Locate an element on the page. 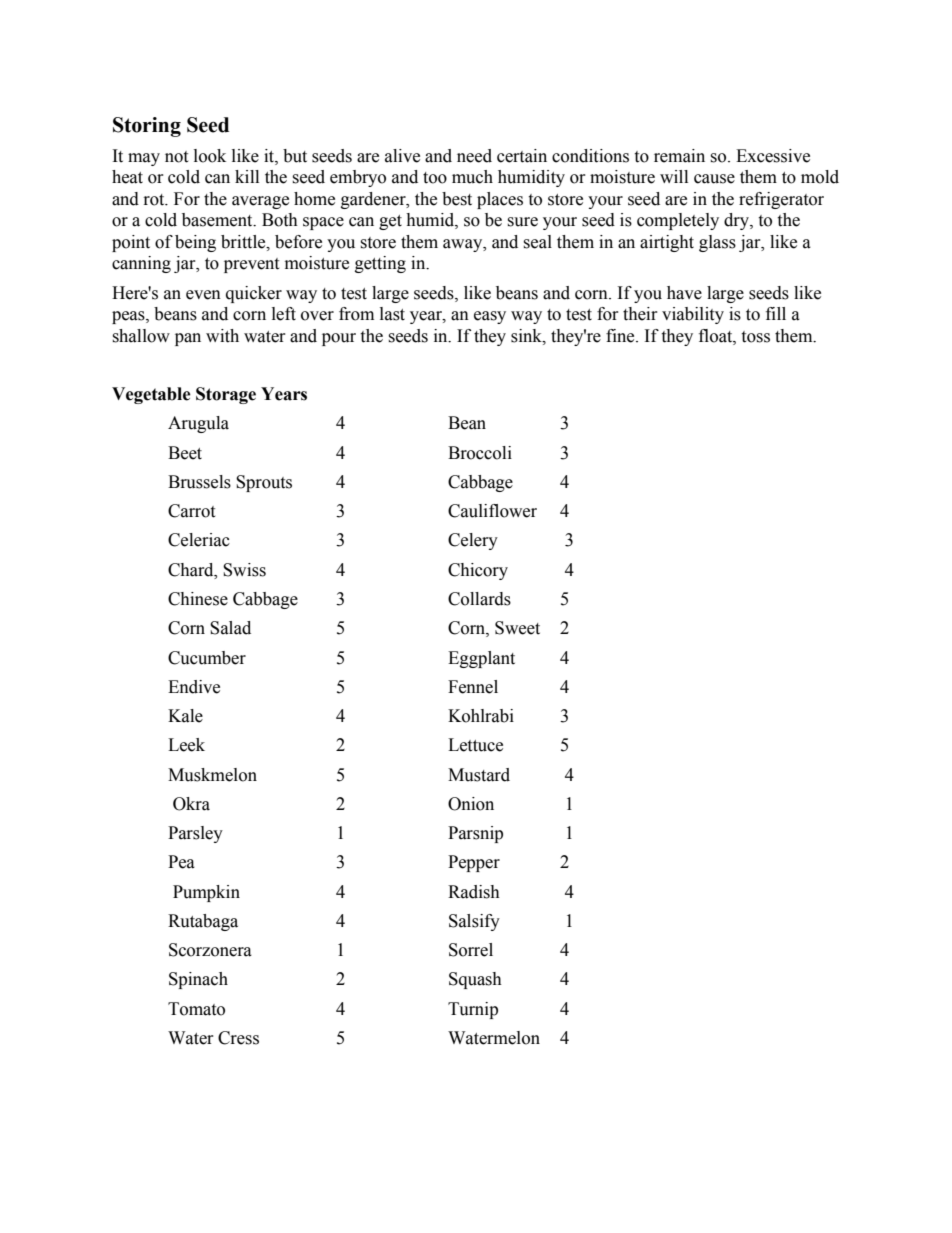 This page has height=1233, width=952. Chard is located at coordinates (192, 570).
